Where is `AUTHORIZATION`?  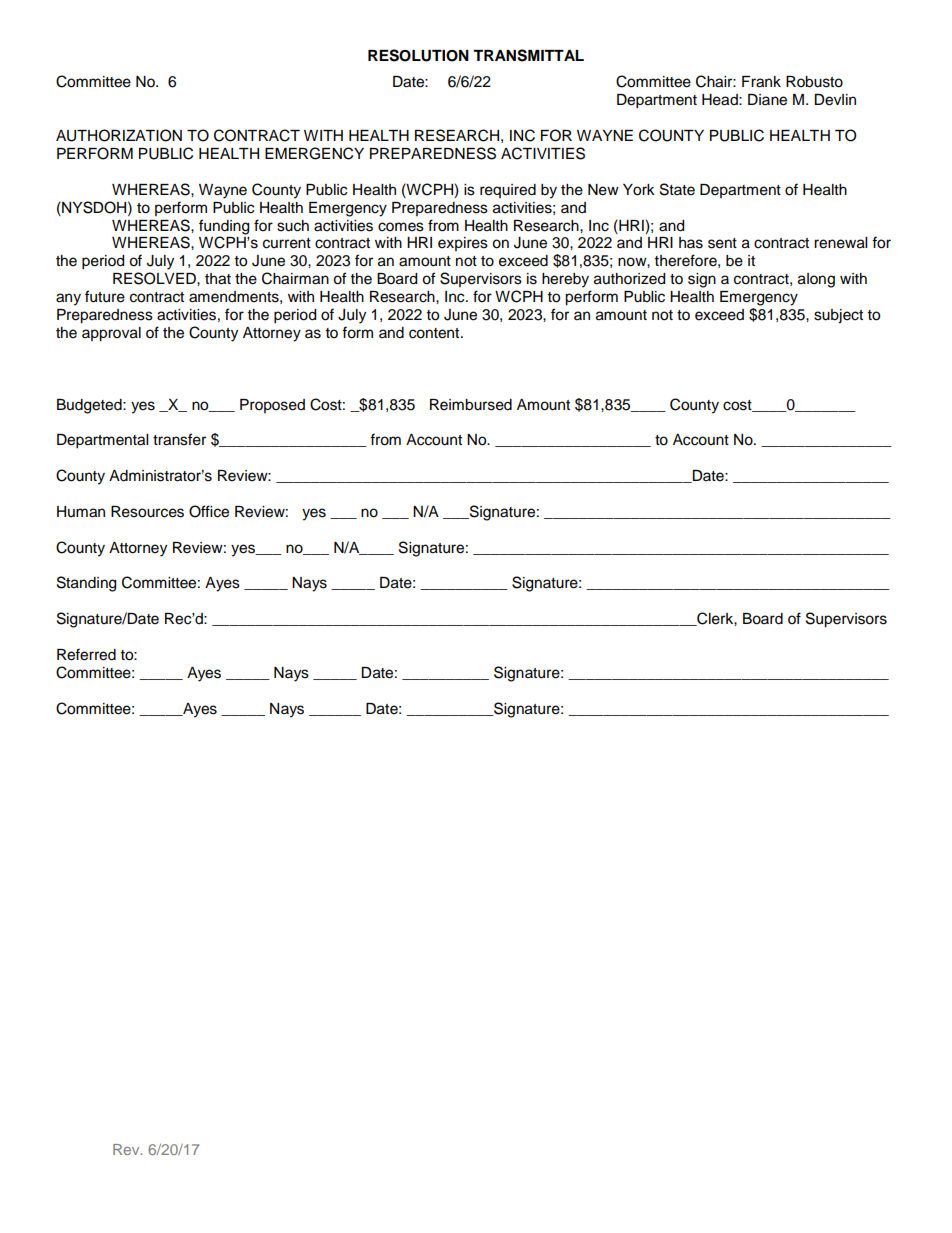
AUTHORIZATION is located at coordinates (119, 135).
